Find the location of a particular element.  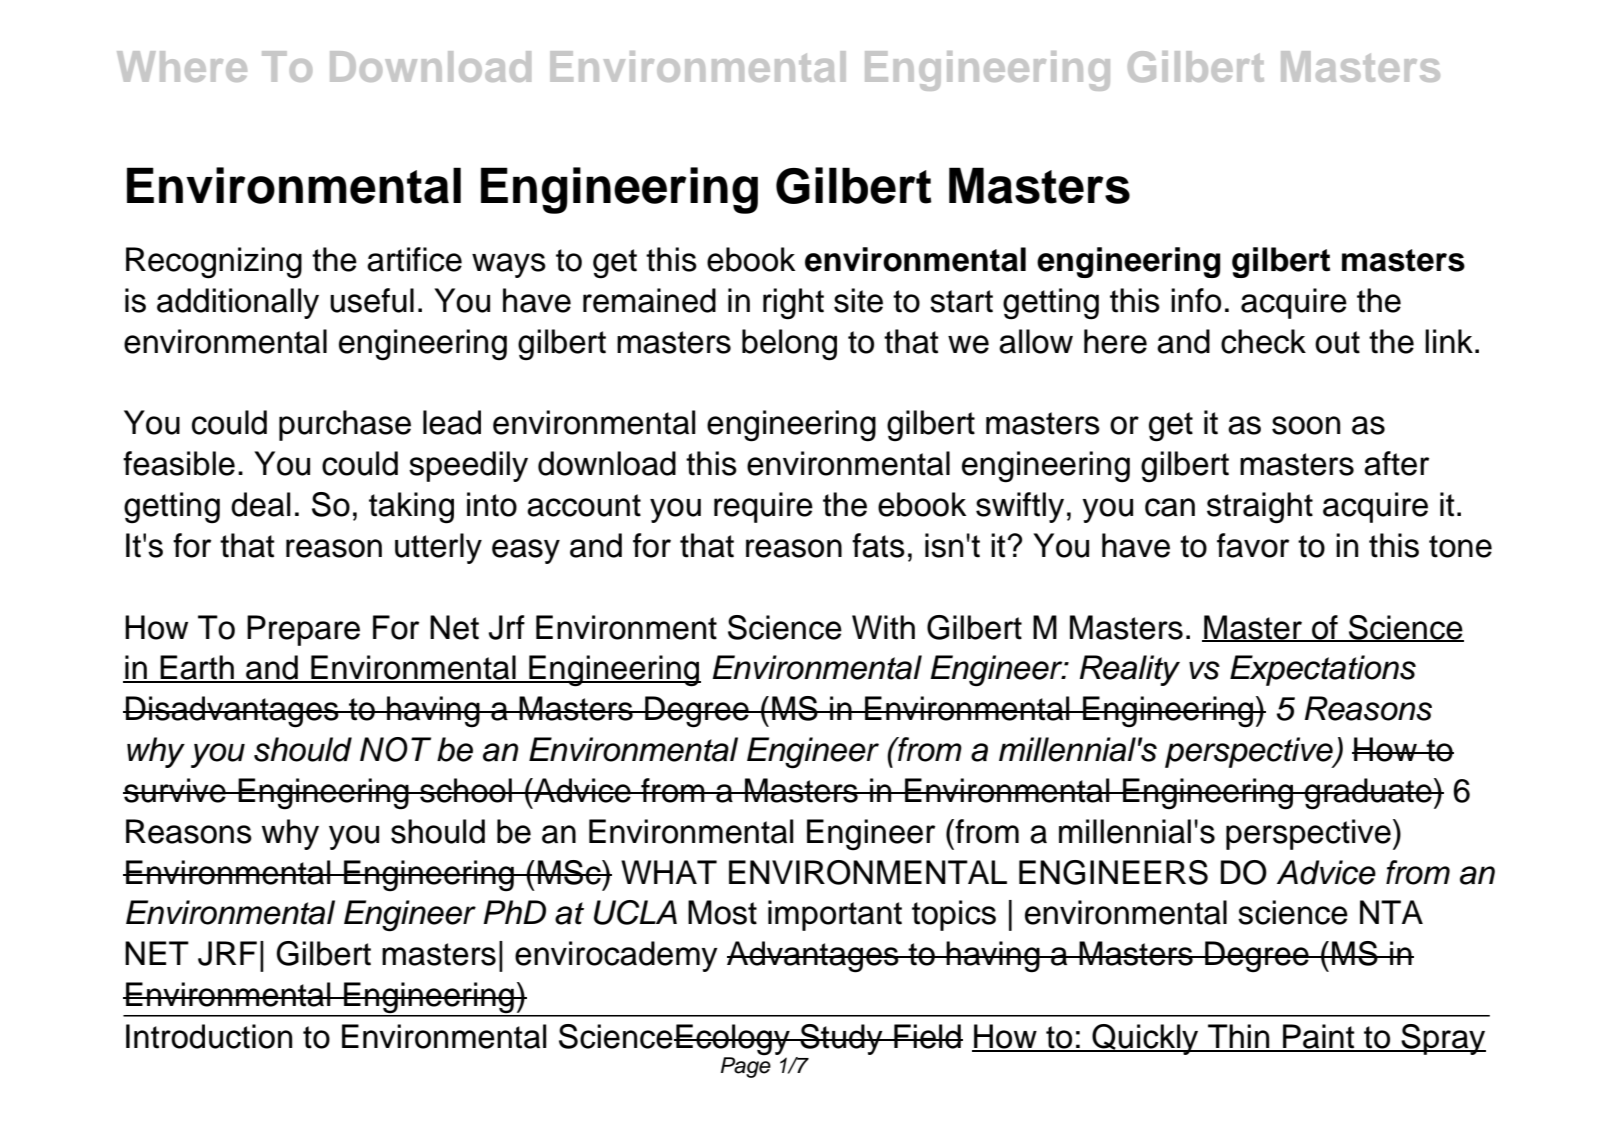

site is located at coordinates (858, 300).
